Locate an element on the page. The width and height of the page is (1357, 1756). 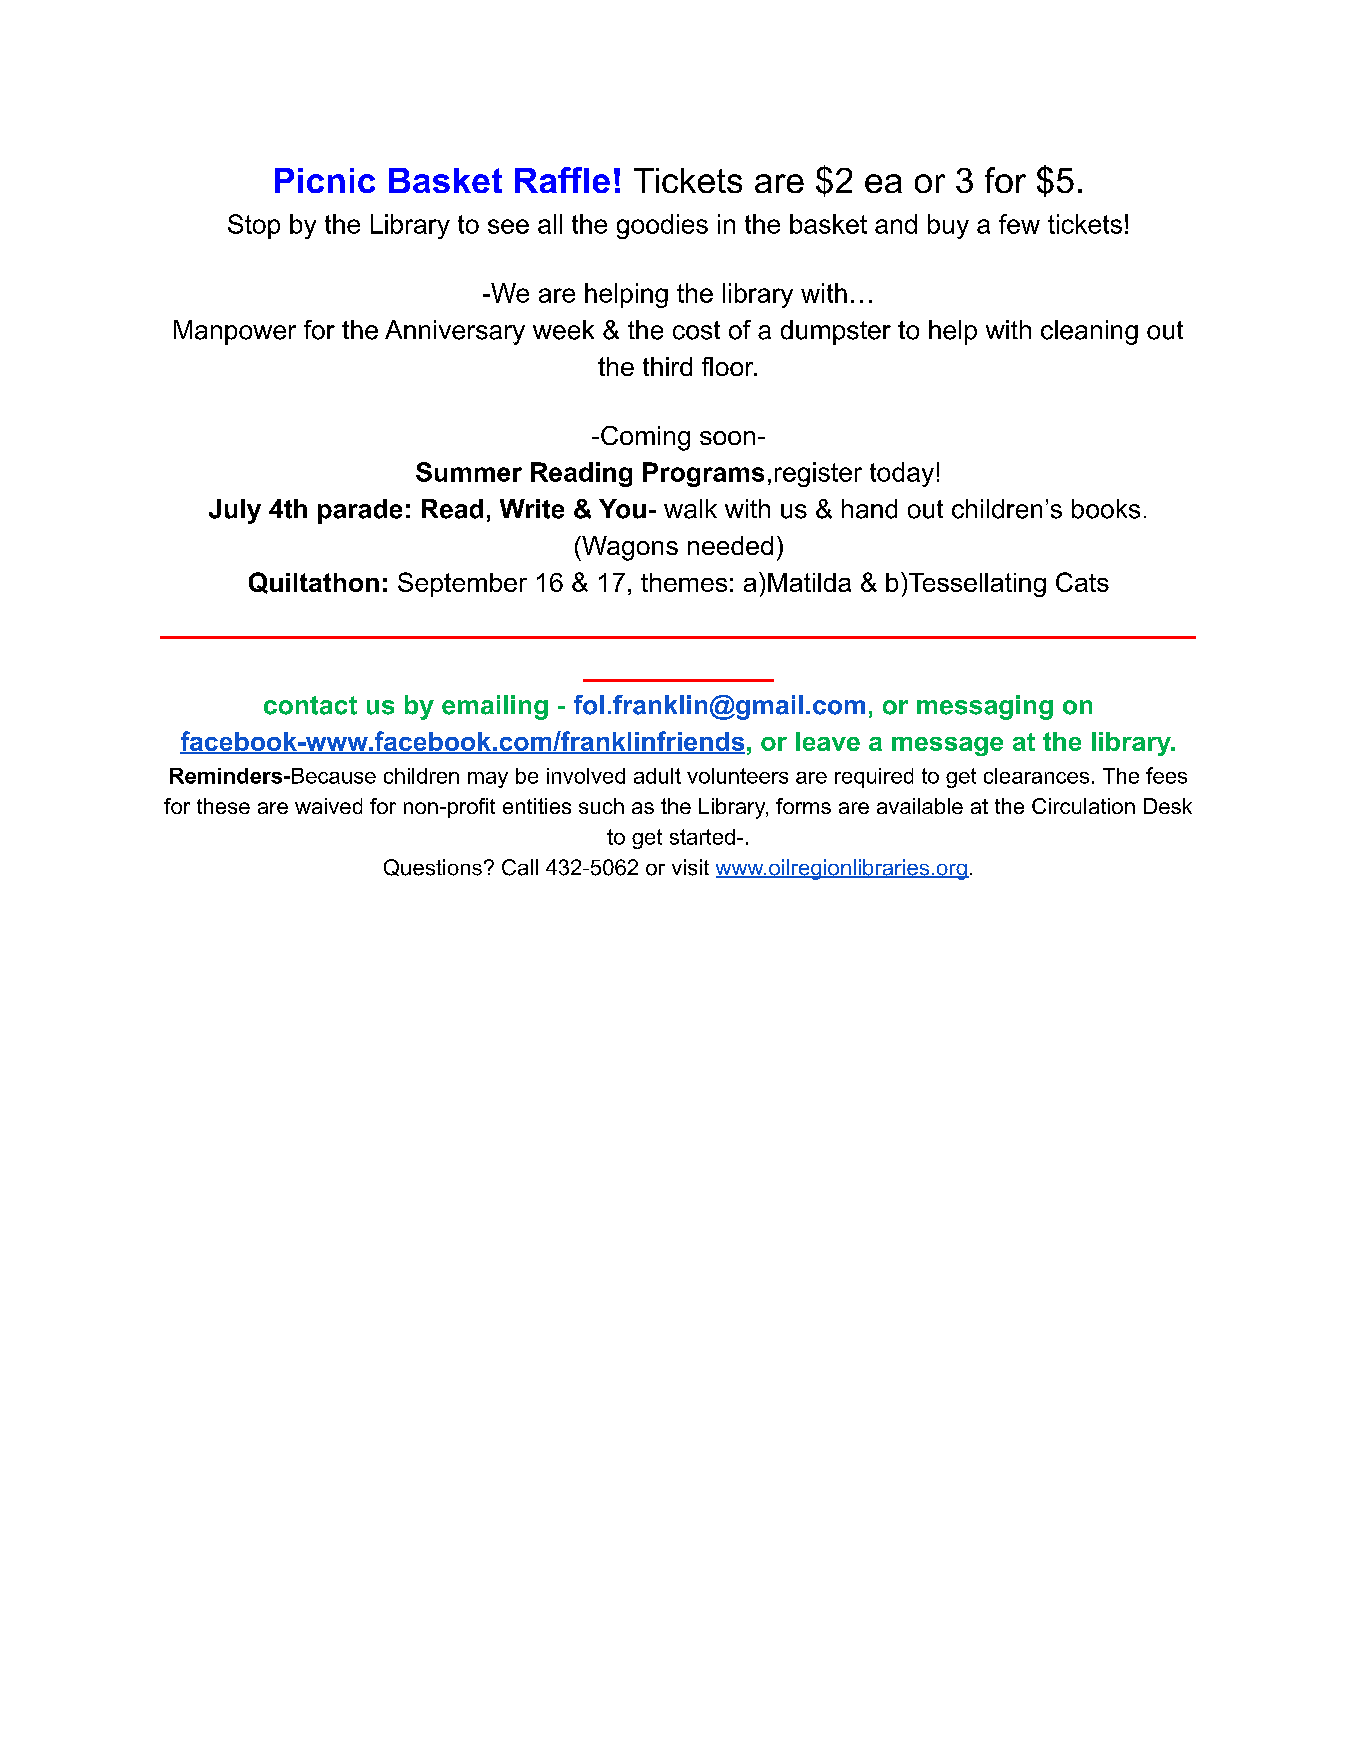
started is located at coordinates (702, 837).
